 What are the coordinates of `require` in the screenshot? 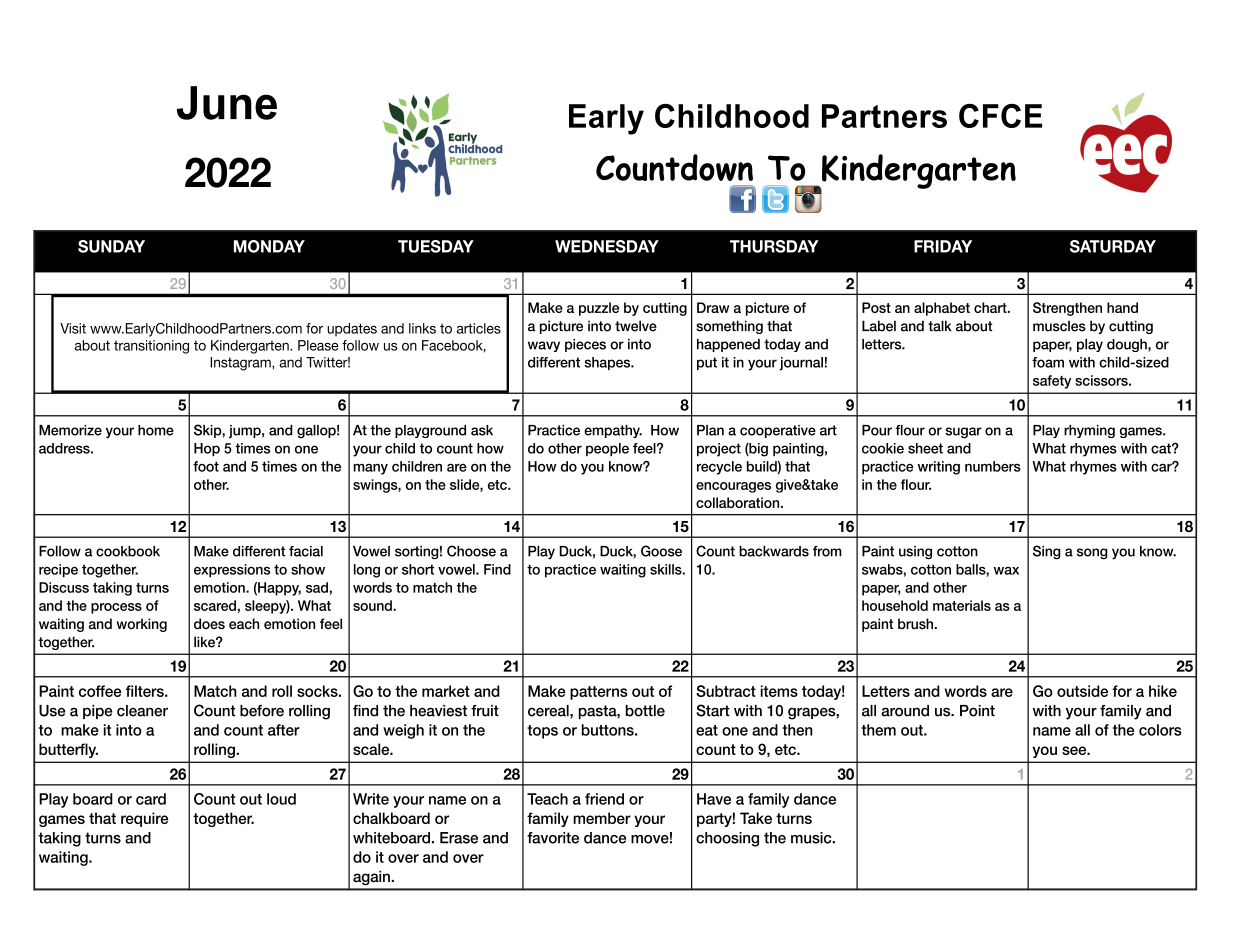 It's located at (145, 819).
